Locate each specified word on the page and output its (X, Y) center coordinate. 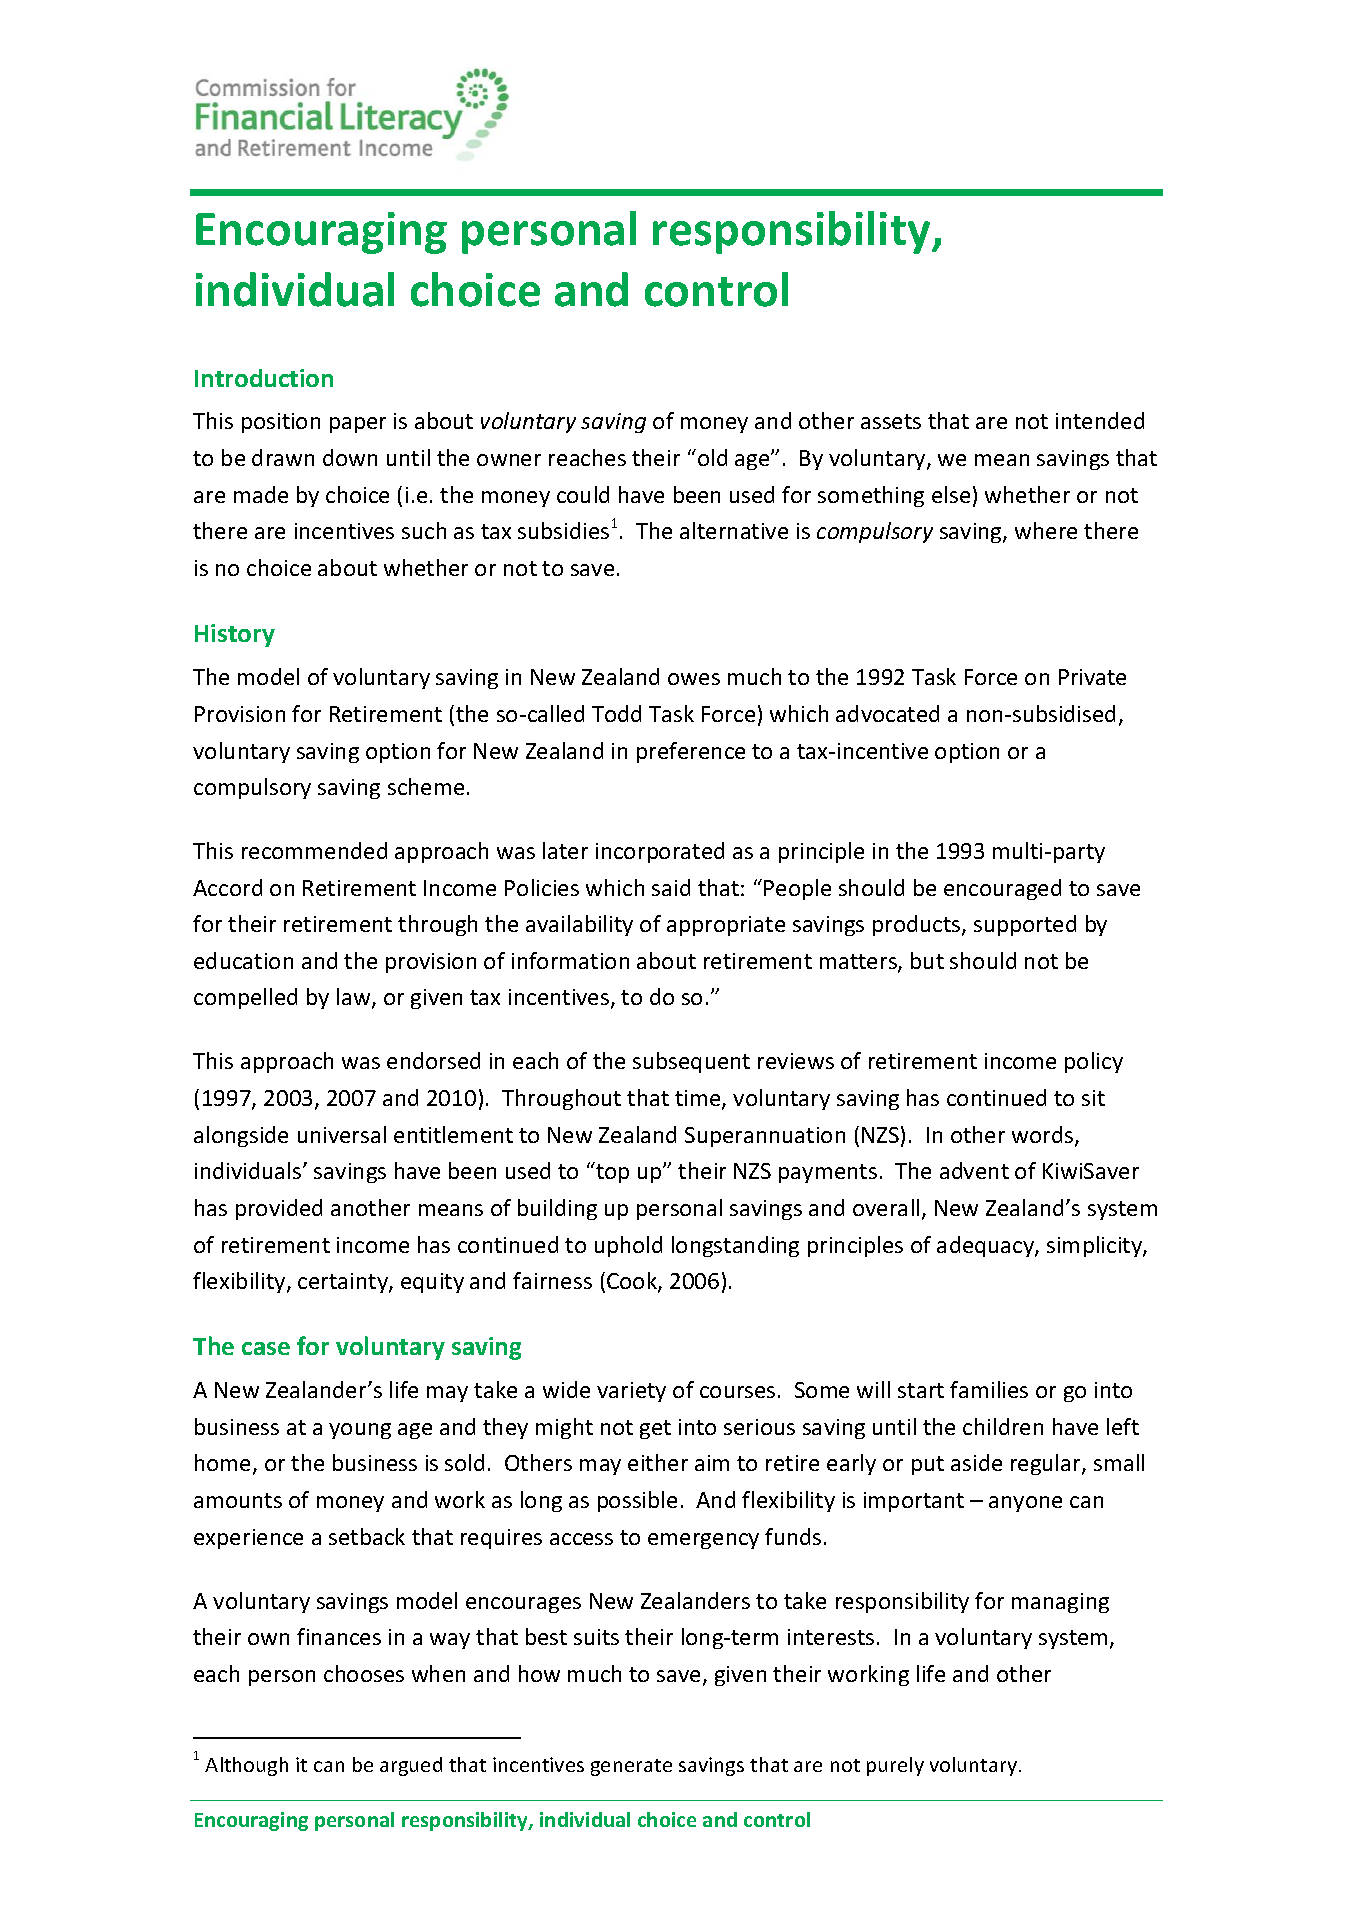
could (583, 494)
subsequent (691, 1062)
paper (358, 425)
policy (1094, 1062)
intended (1100, 420)
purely (895, 1766)
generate (631, 1767)
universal (342, 1134)
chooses (364, 1673)
